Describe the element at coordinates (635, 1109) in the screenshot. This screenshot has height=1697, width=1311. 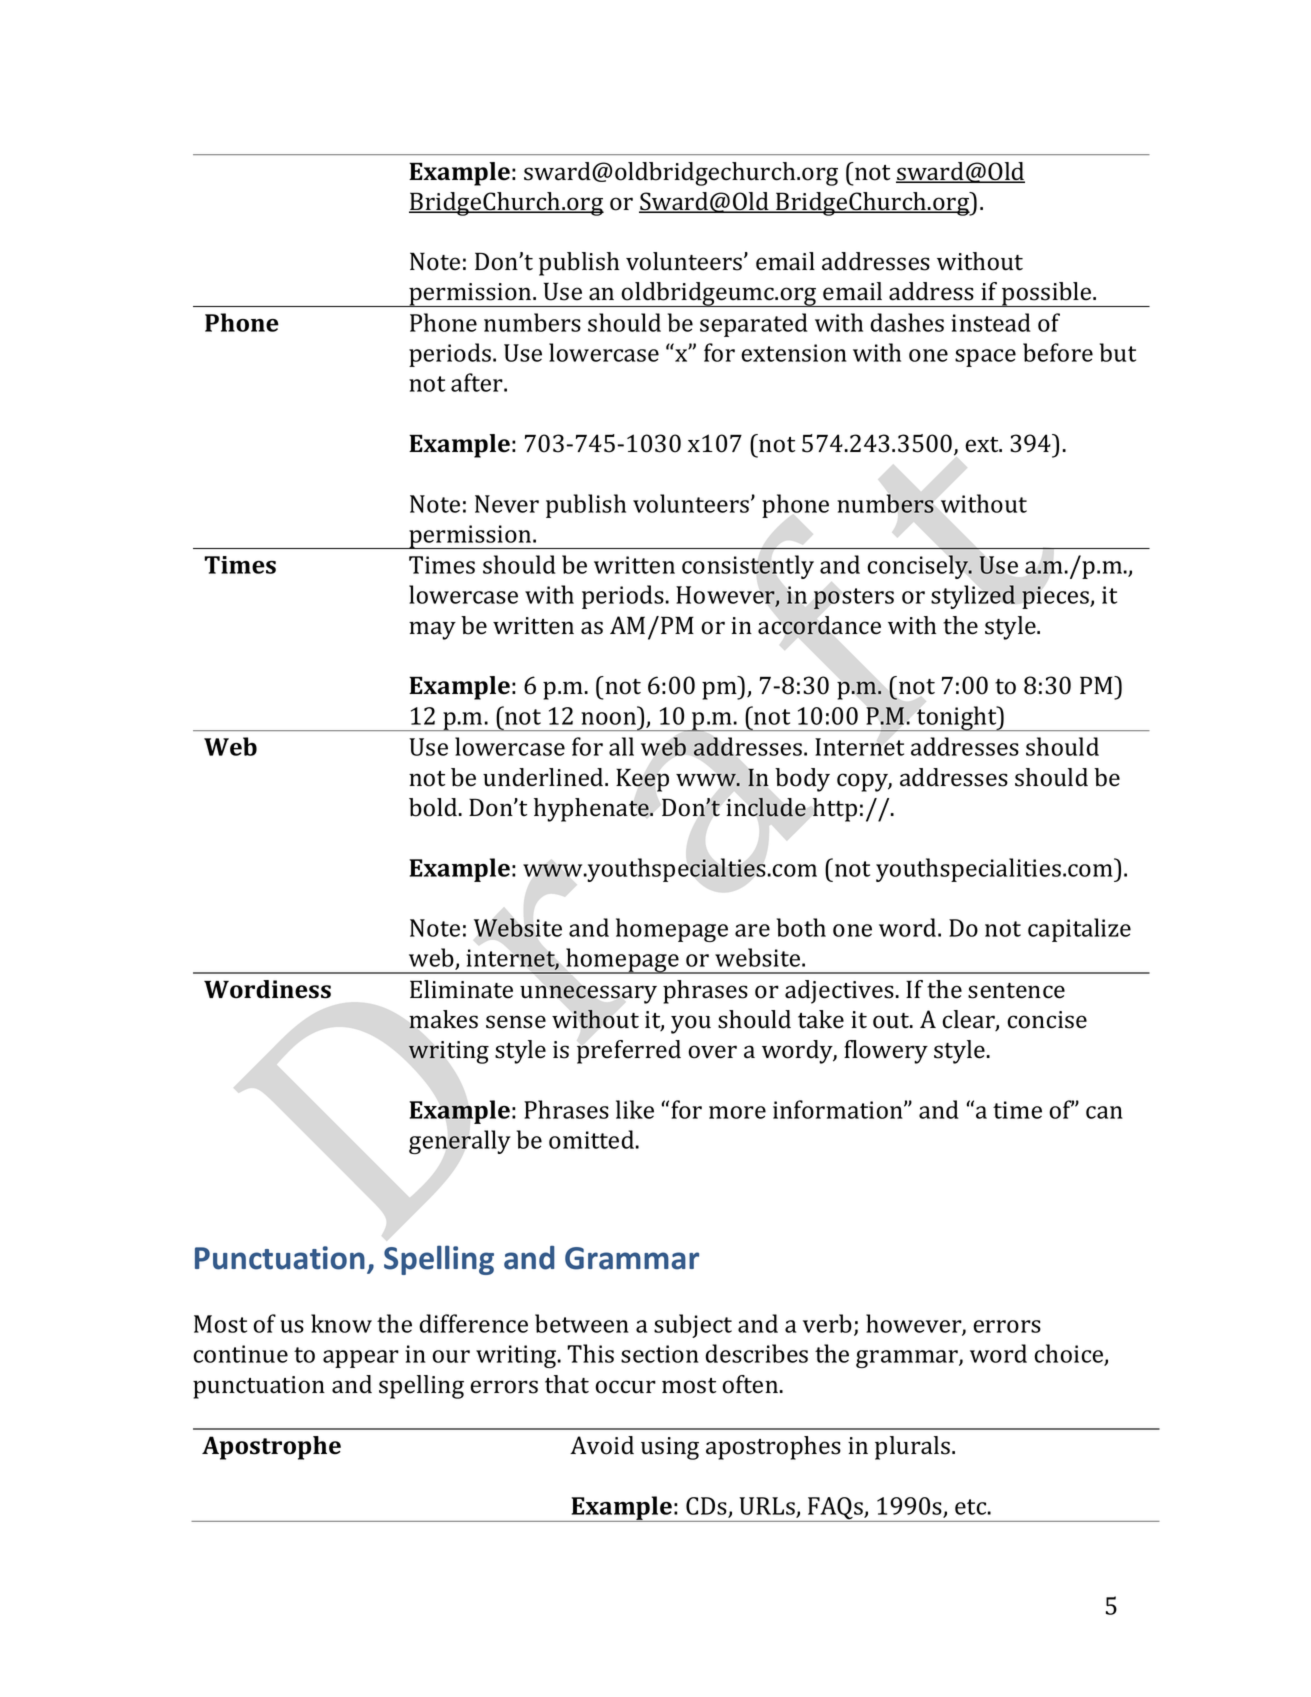
I see `like` at that location.
